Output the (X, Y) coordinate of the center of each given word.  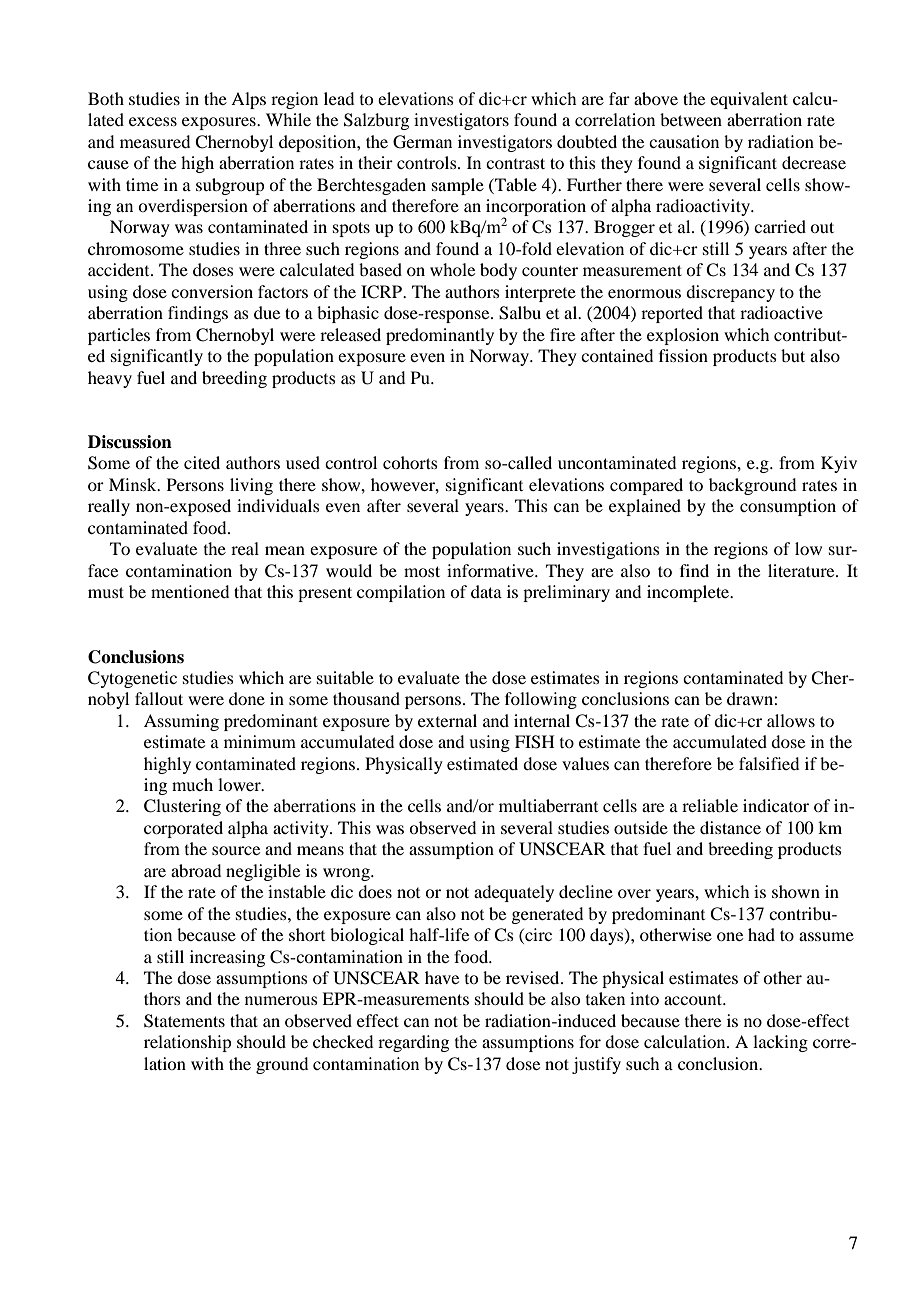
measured (155, 141)
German (422, 142)
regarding (413, 1043)
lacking (780, 1043)
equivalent (749, 100)
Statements (184, 1021)
